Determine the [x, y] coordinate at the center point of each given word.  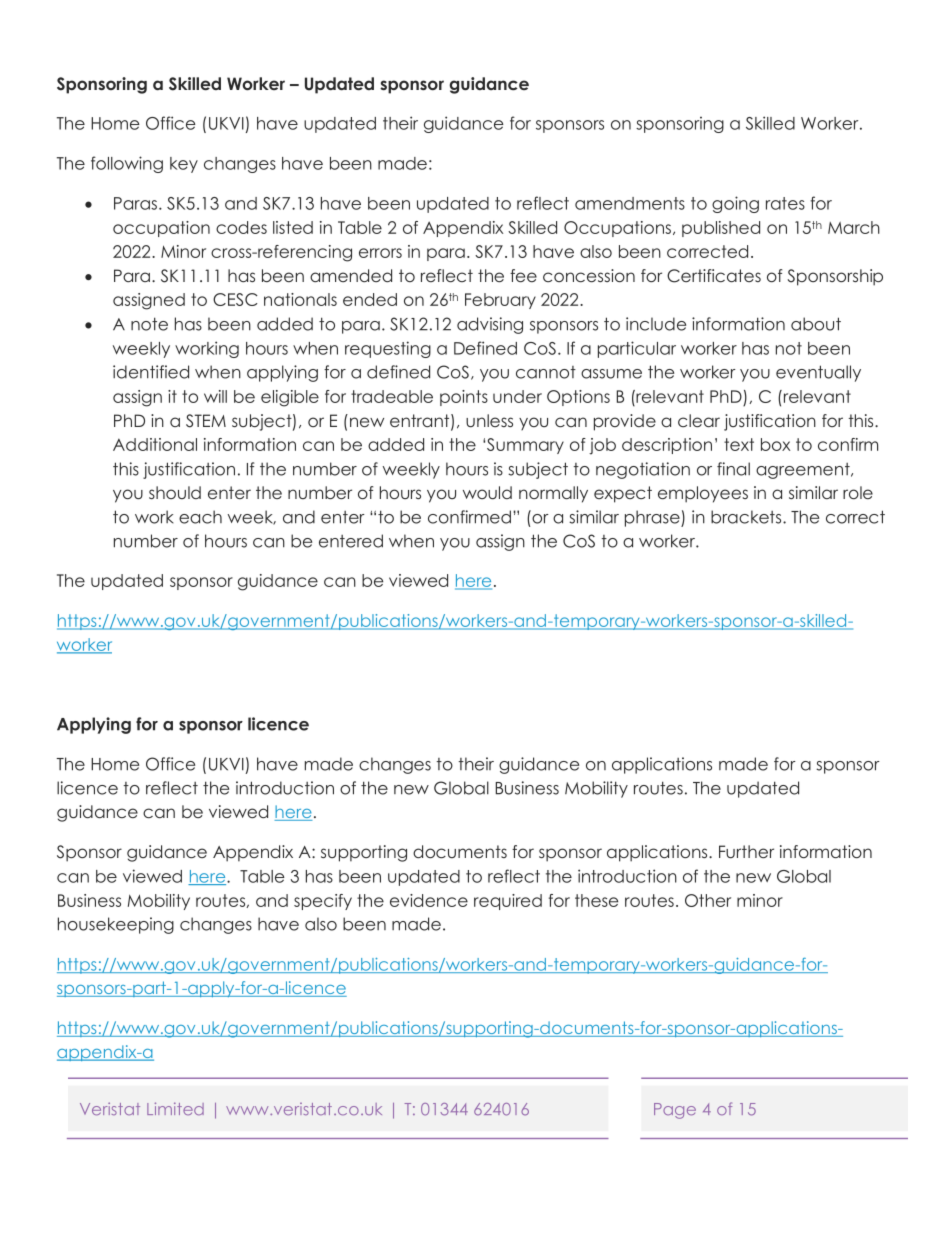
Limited [175, 1108]
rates [785, 203]
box [775, 444]
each [200, 517]
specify [323, 902]
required [508, 902]
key [184, 165]
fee [523, 276]
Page [675, 1111]
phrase [653, 518]
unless [489, 420]
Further [746, 852]
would [487, 492]
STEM [206, 421]
